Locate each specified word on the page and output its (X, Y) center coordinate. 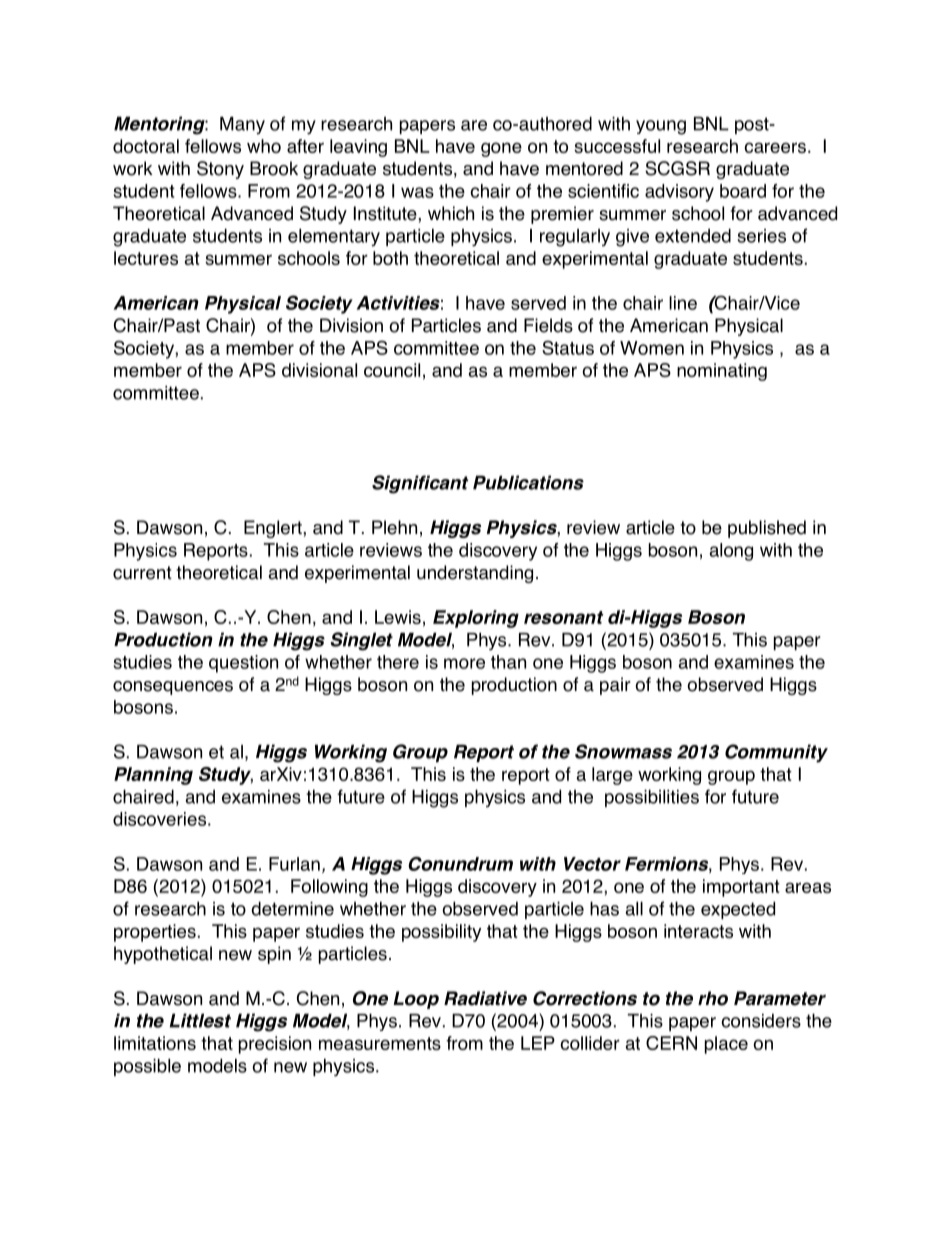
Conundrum (460, 864)
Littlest (200, 1020)
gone (501, 149)
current (142, 573)
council (392, 370)
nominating (722, 372)
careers (775, 147)
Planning (153, 776)
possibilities (652, 798)
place (726, 1045)
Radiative (485, 998)
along (731, 552)
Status (568, 347)
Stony (220, 170)
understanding (475, 574)
